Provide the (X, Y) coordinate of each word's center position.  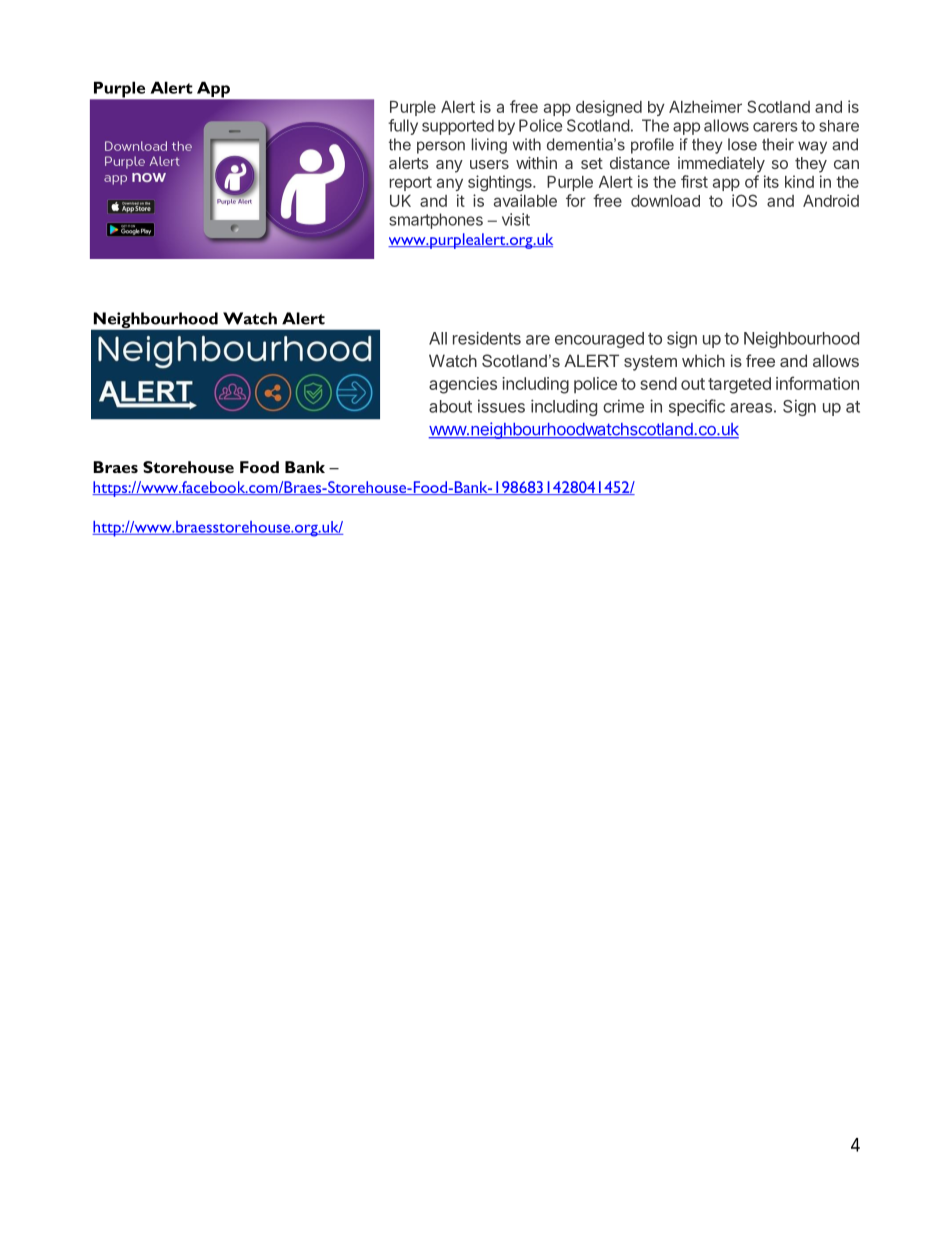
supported (458, 127)
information (817, 383)
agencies (463, 385)
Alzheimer (705, 106)
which (703, 360)
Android (831, 200)
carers (775, 127)
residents (487, 338)
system (650, 363)
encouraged (599, 340)
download (665, 201)
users (489, 164)
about (450, 406)
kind (799, 181)
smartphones (436, 221)
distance (640, 163)
